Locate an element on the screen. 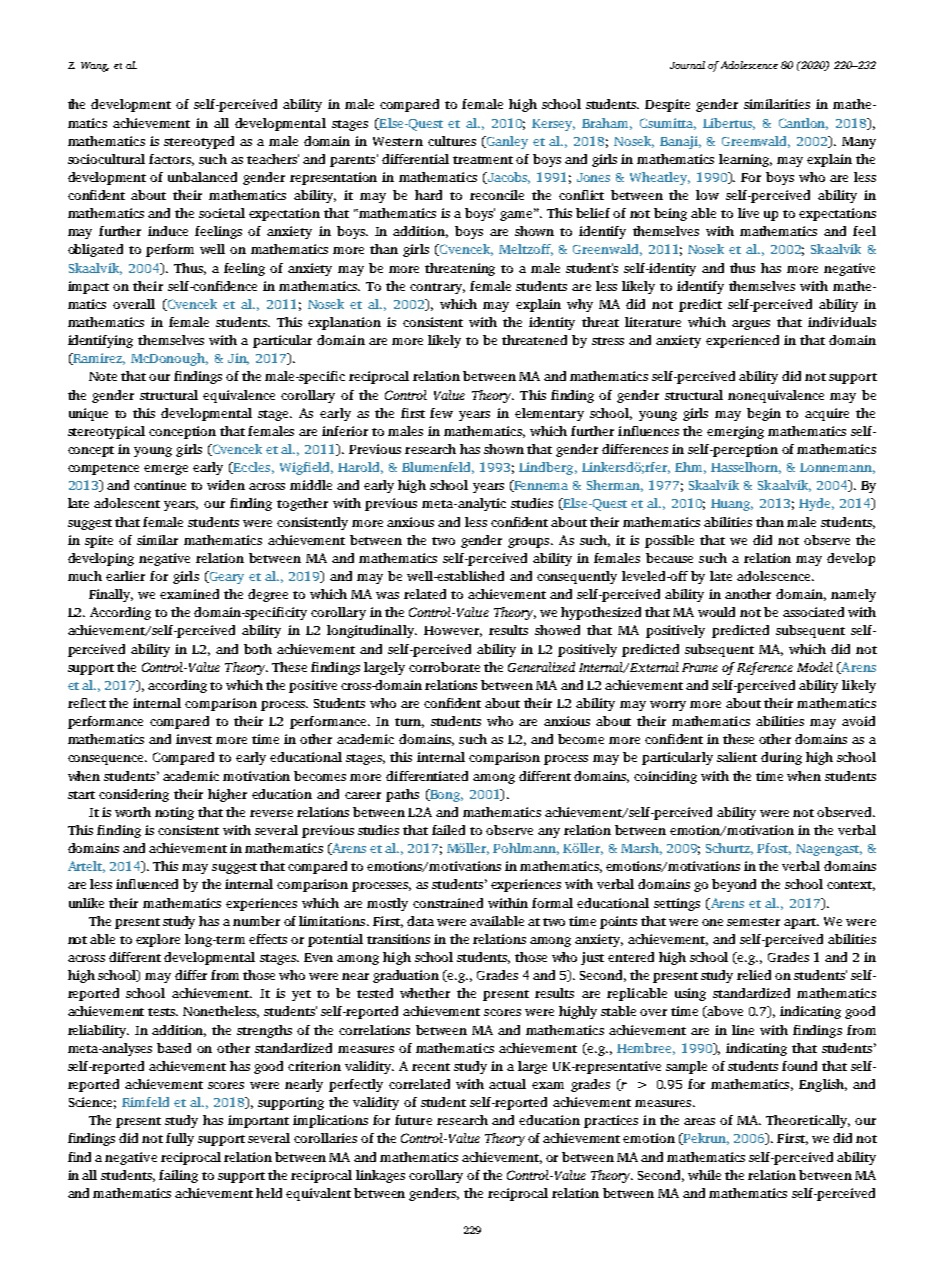 The width and height of the screenshot is (944, 1288). stereotyped is located at coordinates (199, 142).
